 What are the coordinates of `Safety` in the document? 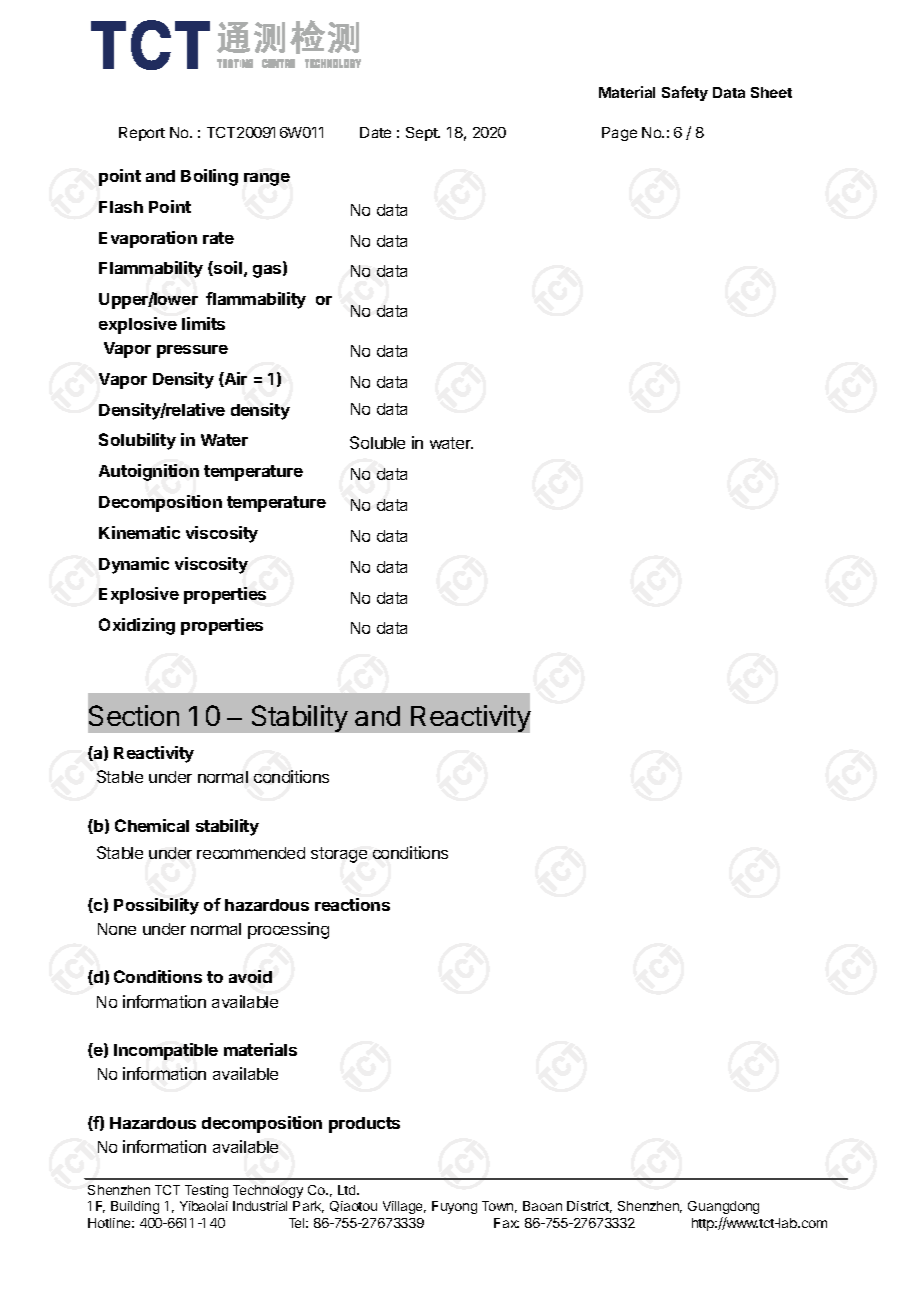 It's located at (685, 93).
